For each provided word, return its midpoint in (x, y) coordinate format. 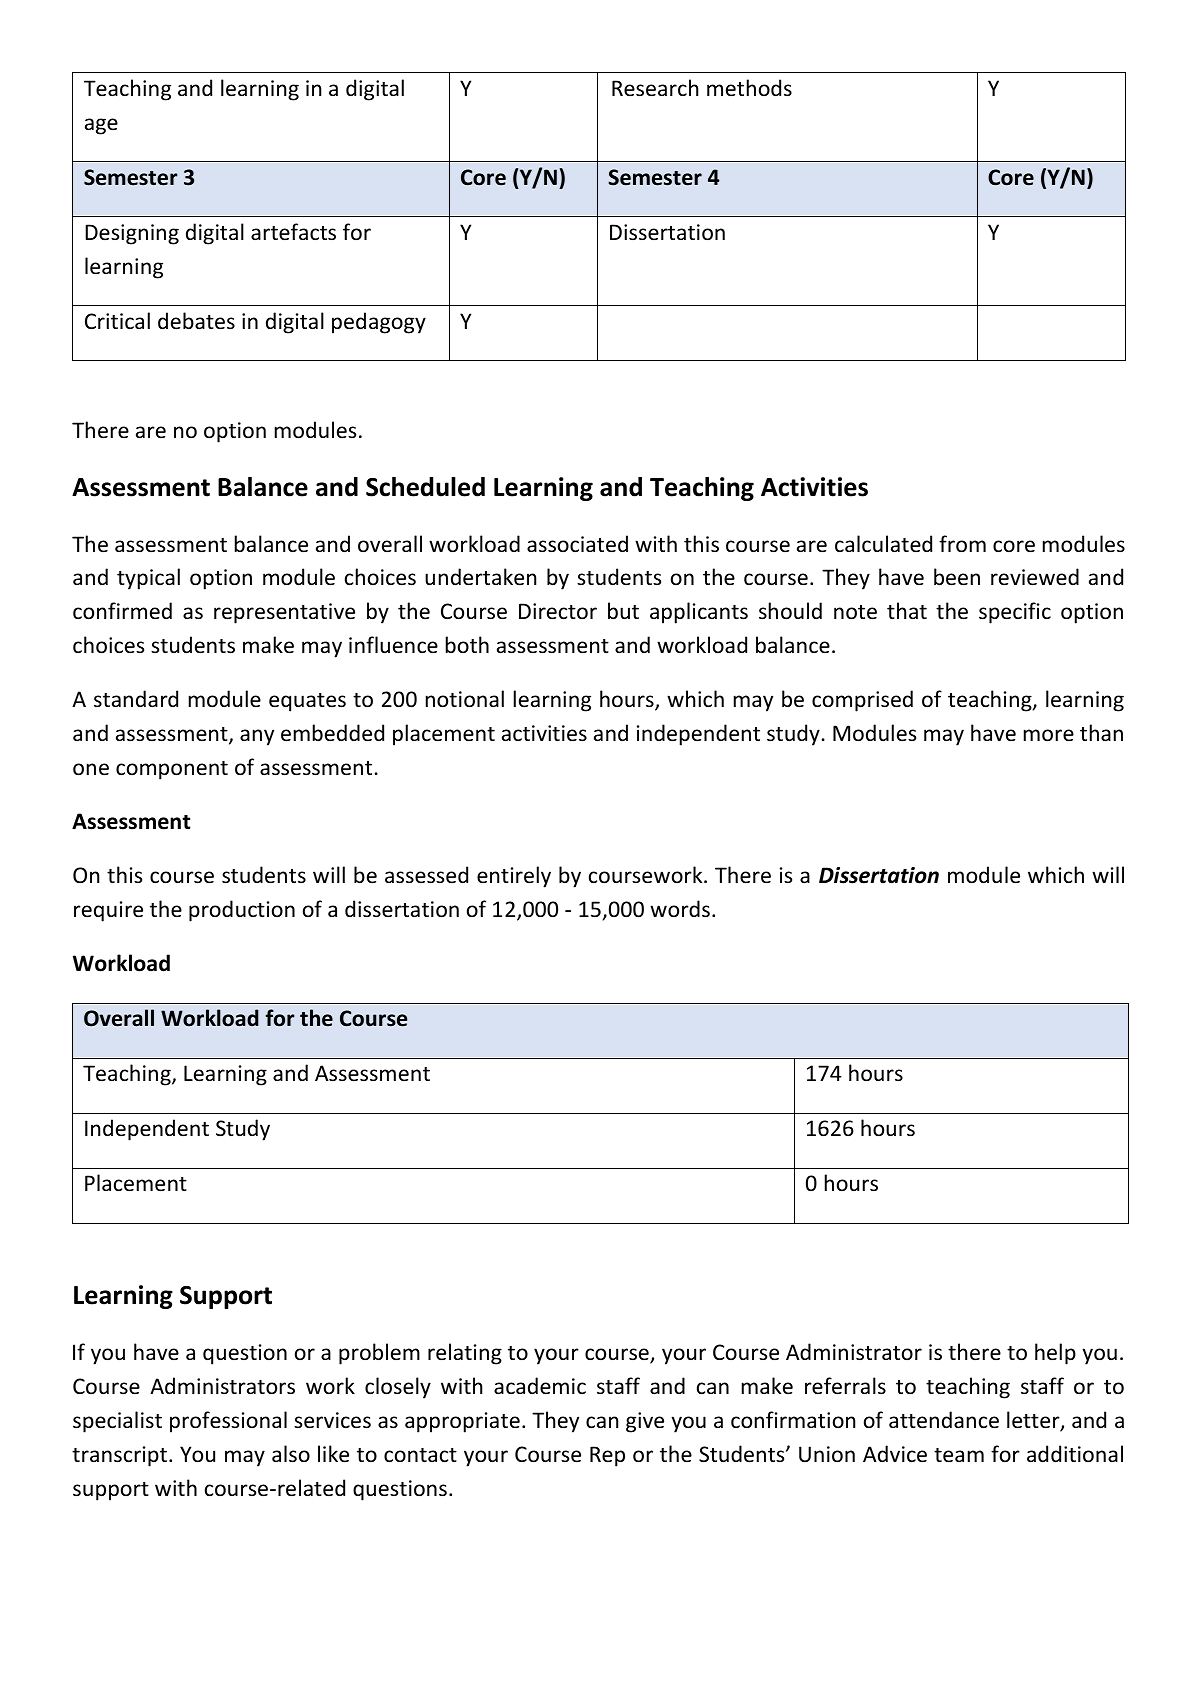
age (101, 126)
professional (228, 1422)
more (1049, 735)
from (962, 544)
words (680, 909)
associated (577, 544)
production (242, 911)
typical (148, 579)
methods (749, 88)
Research (655, 88)
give (645, 1422)
